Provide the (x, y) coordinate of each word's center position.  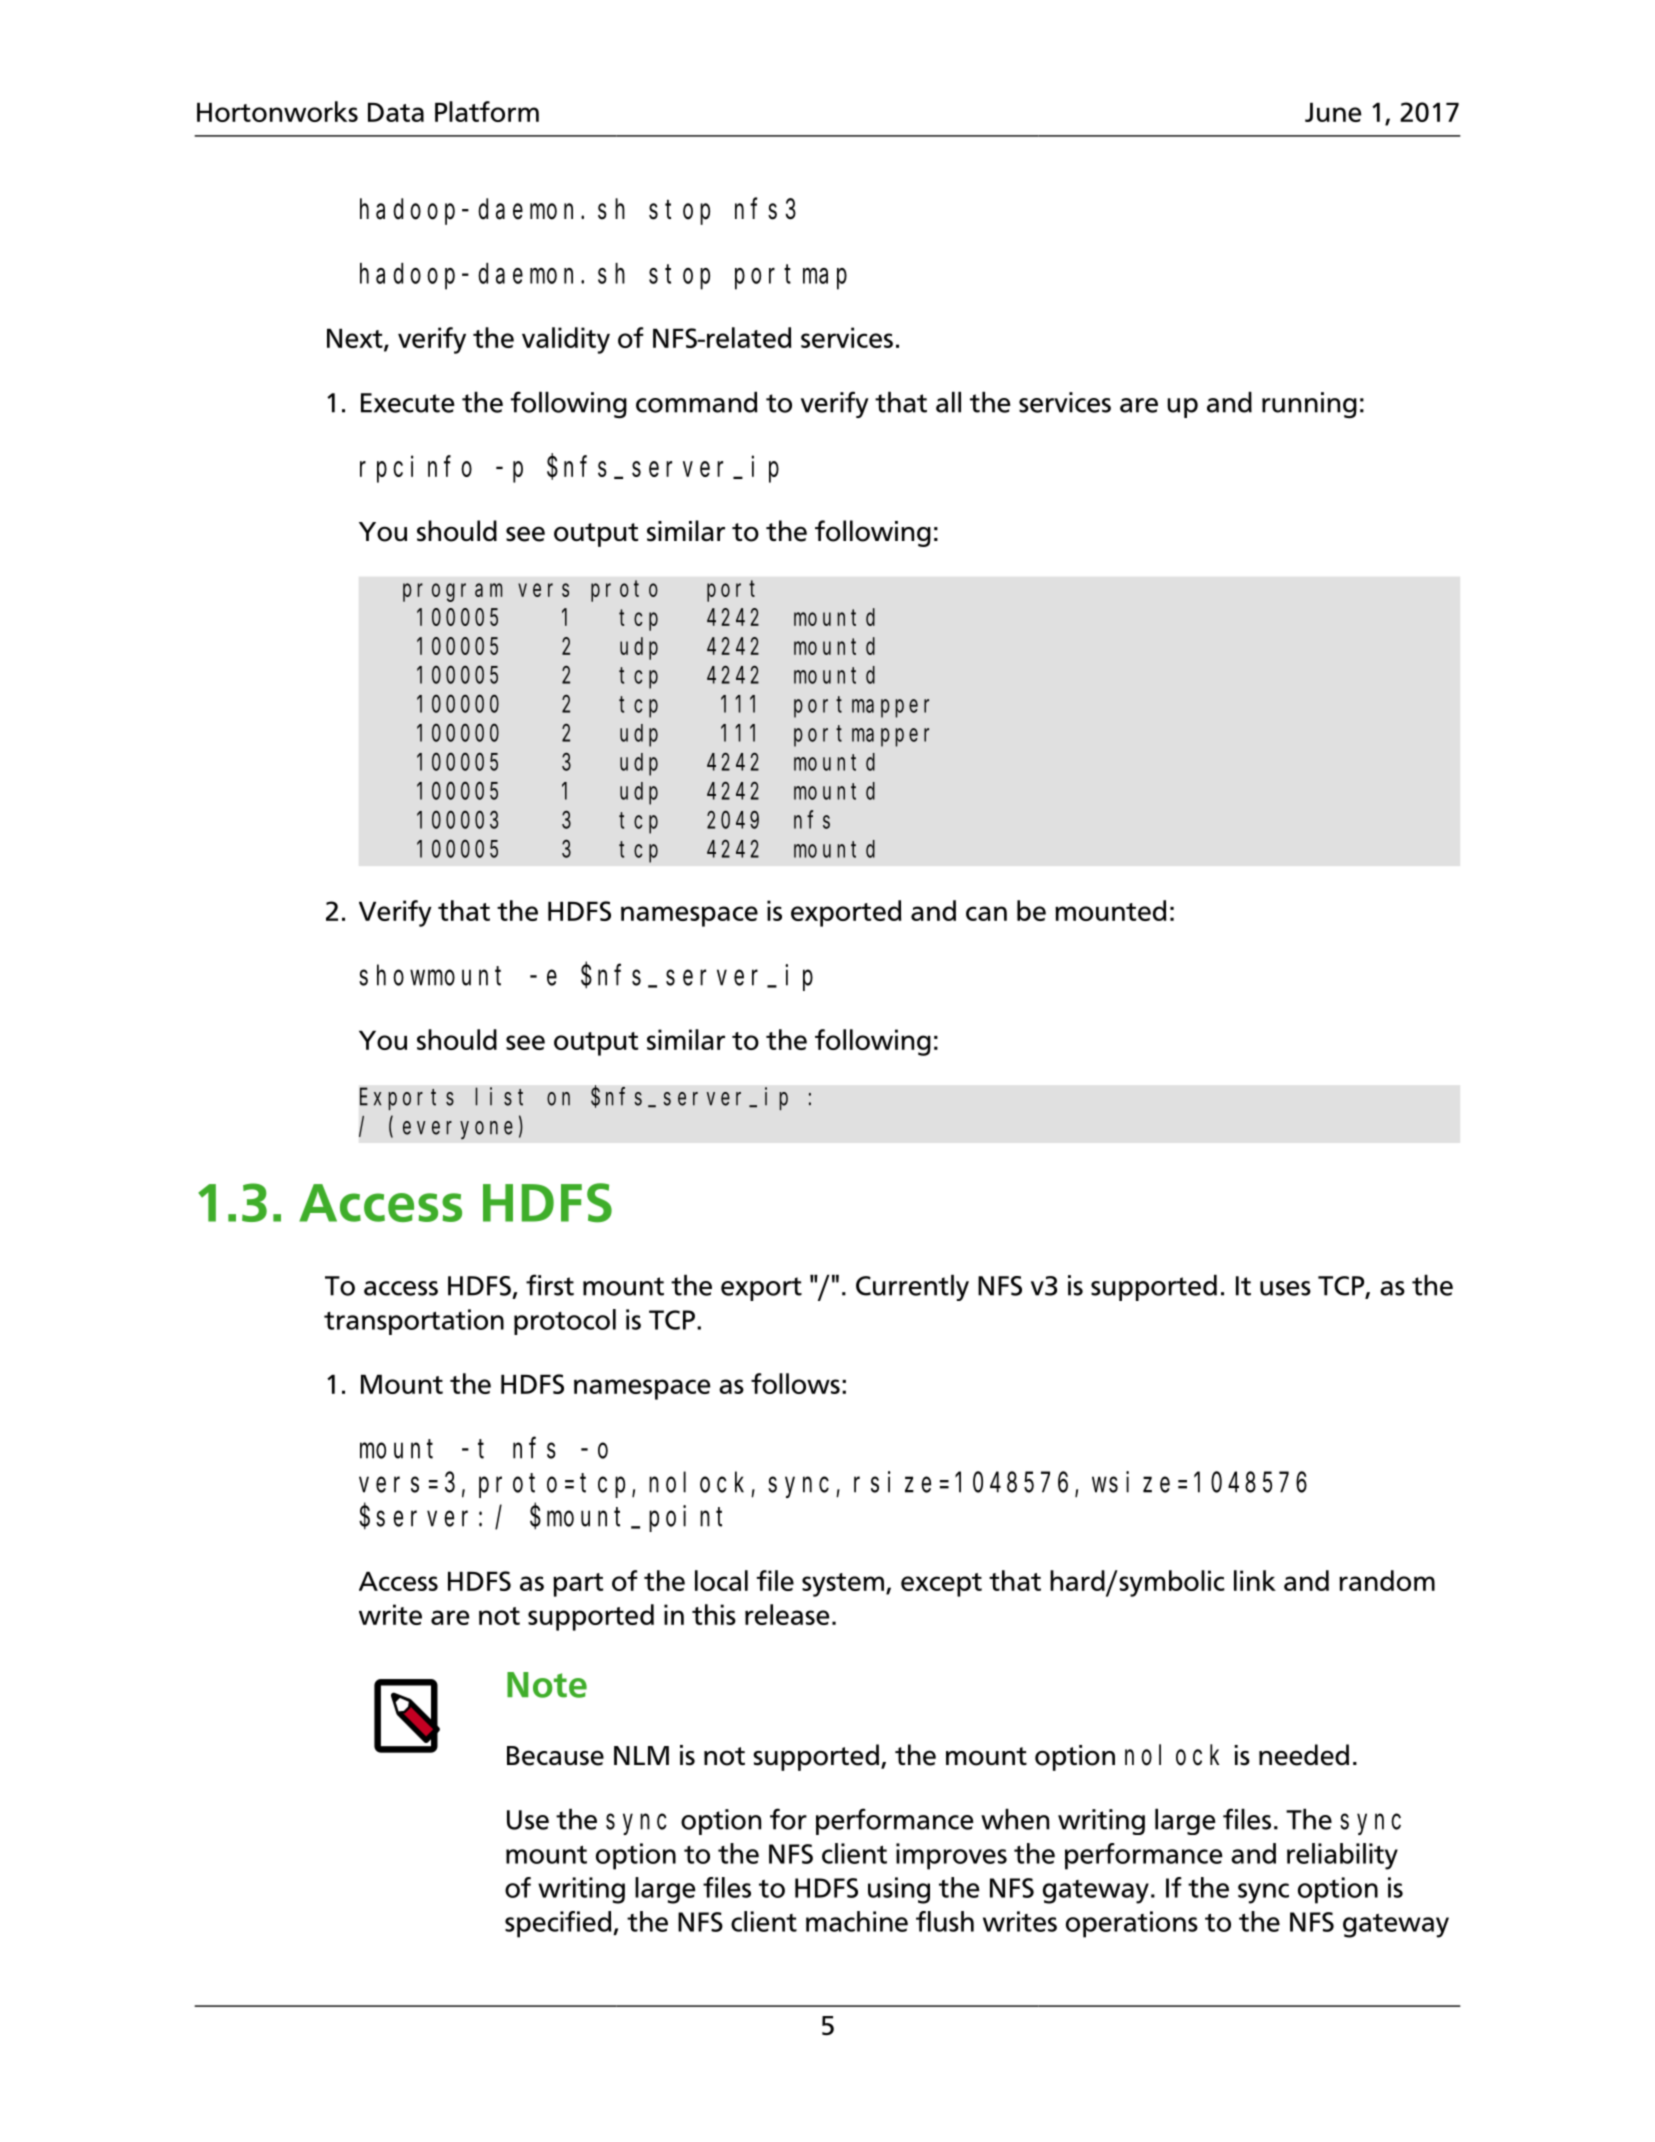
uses (1285, 1288)
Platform (487, 111)
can (986, 913)
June (1333, 112)
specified (559, 1924)
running (1309, 405)
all (948, 402)
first (550, 1285)
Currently (912, 1288)
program (452, 593)
